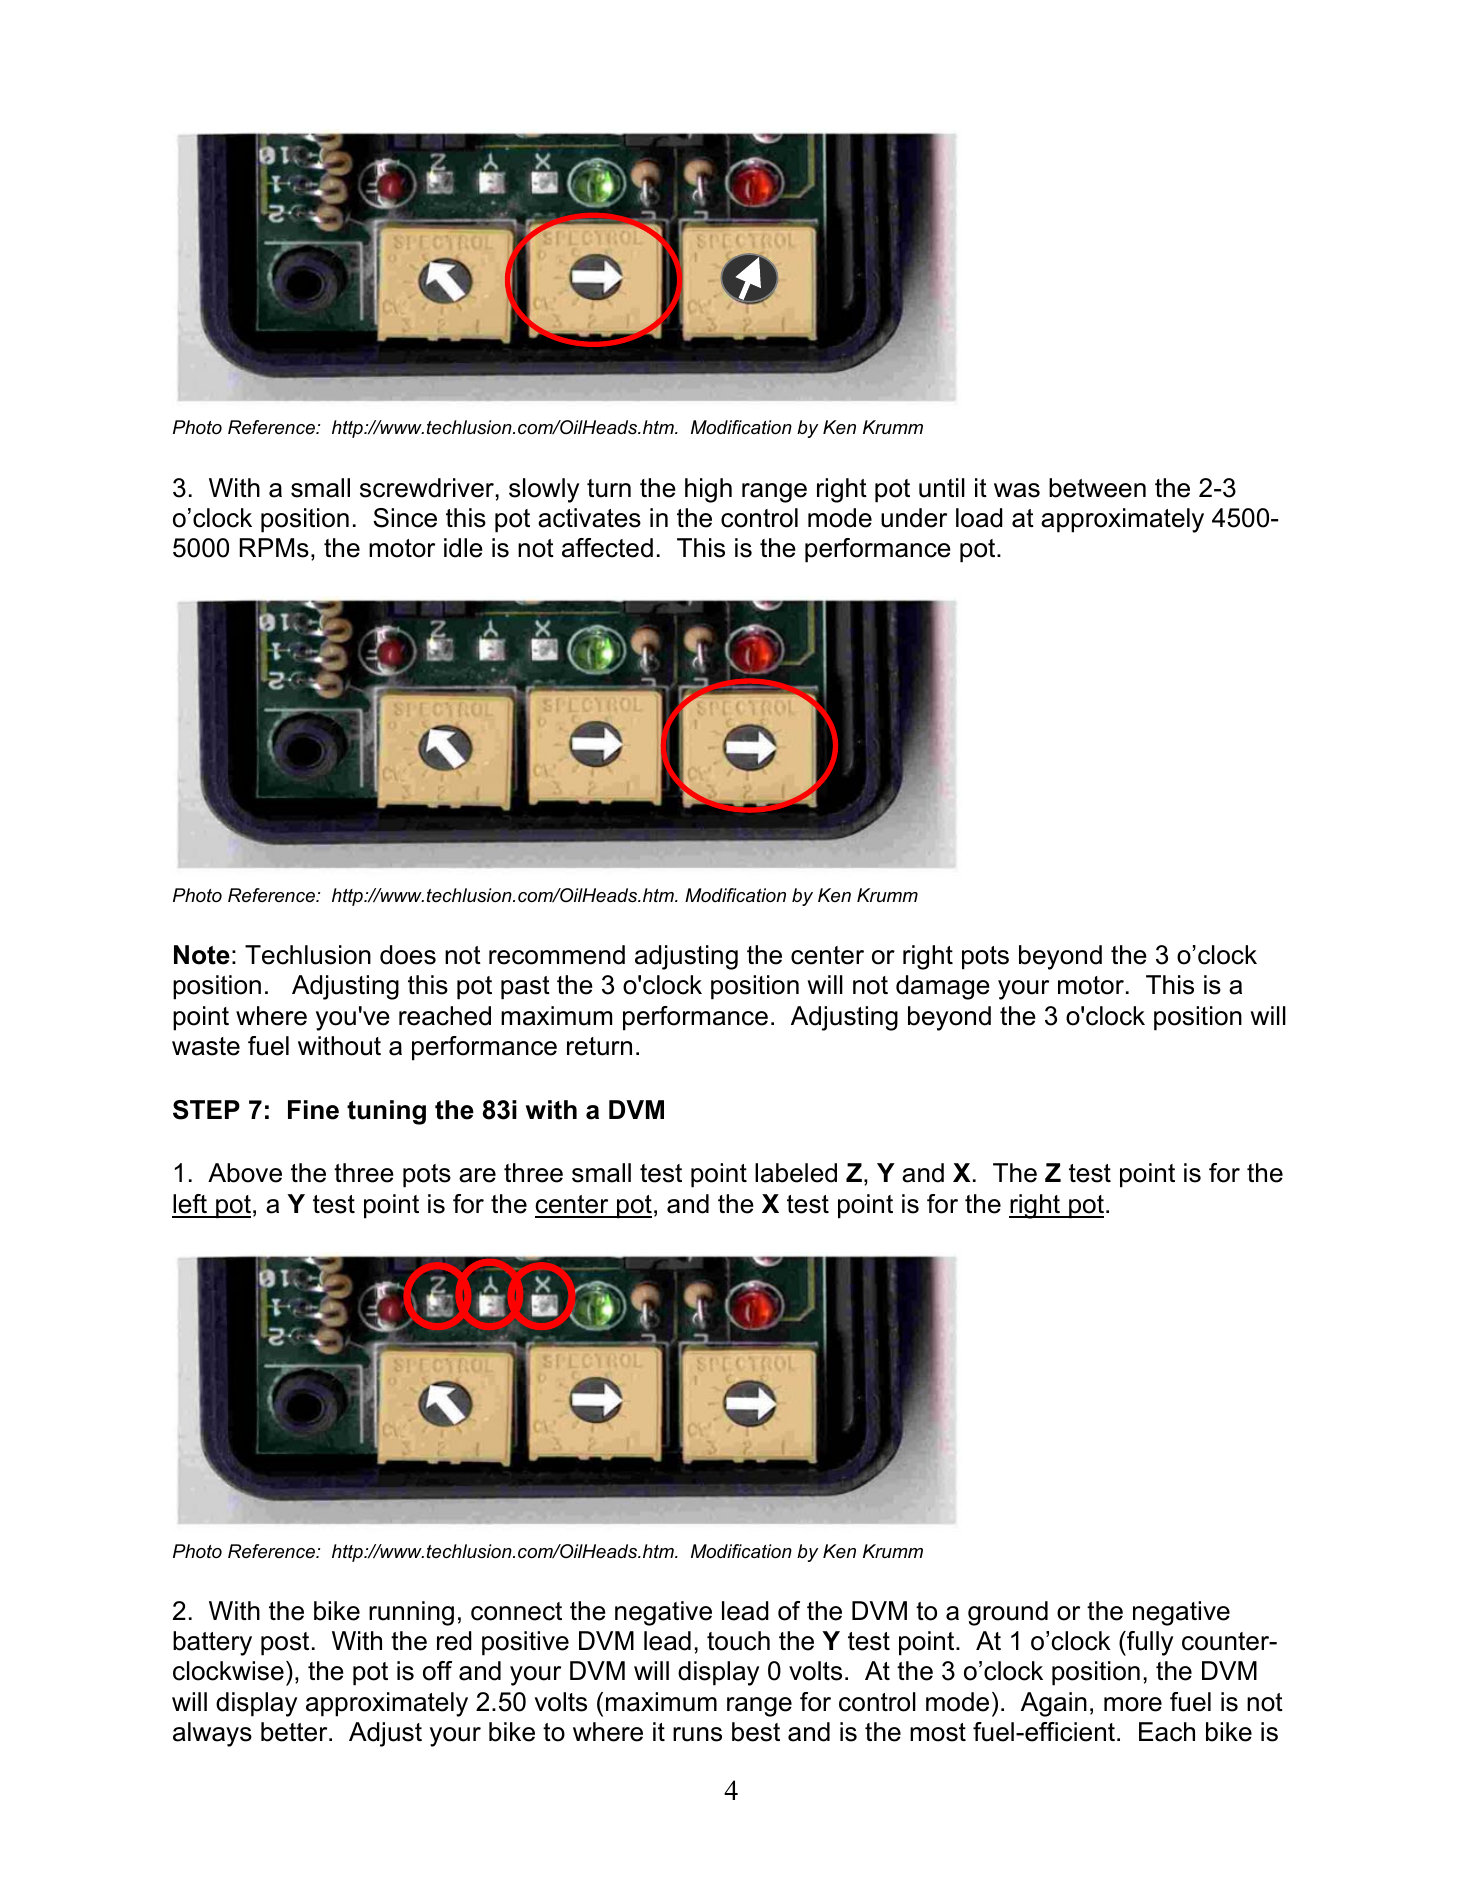 Image resolution: width=1463 pixels, height=1893 pixels. What do you see at coordinates (313, 1110) in the screenshot?
I see `Fine` at bounding box center [313, 1110].
